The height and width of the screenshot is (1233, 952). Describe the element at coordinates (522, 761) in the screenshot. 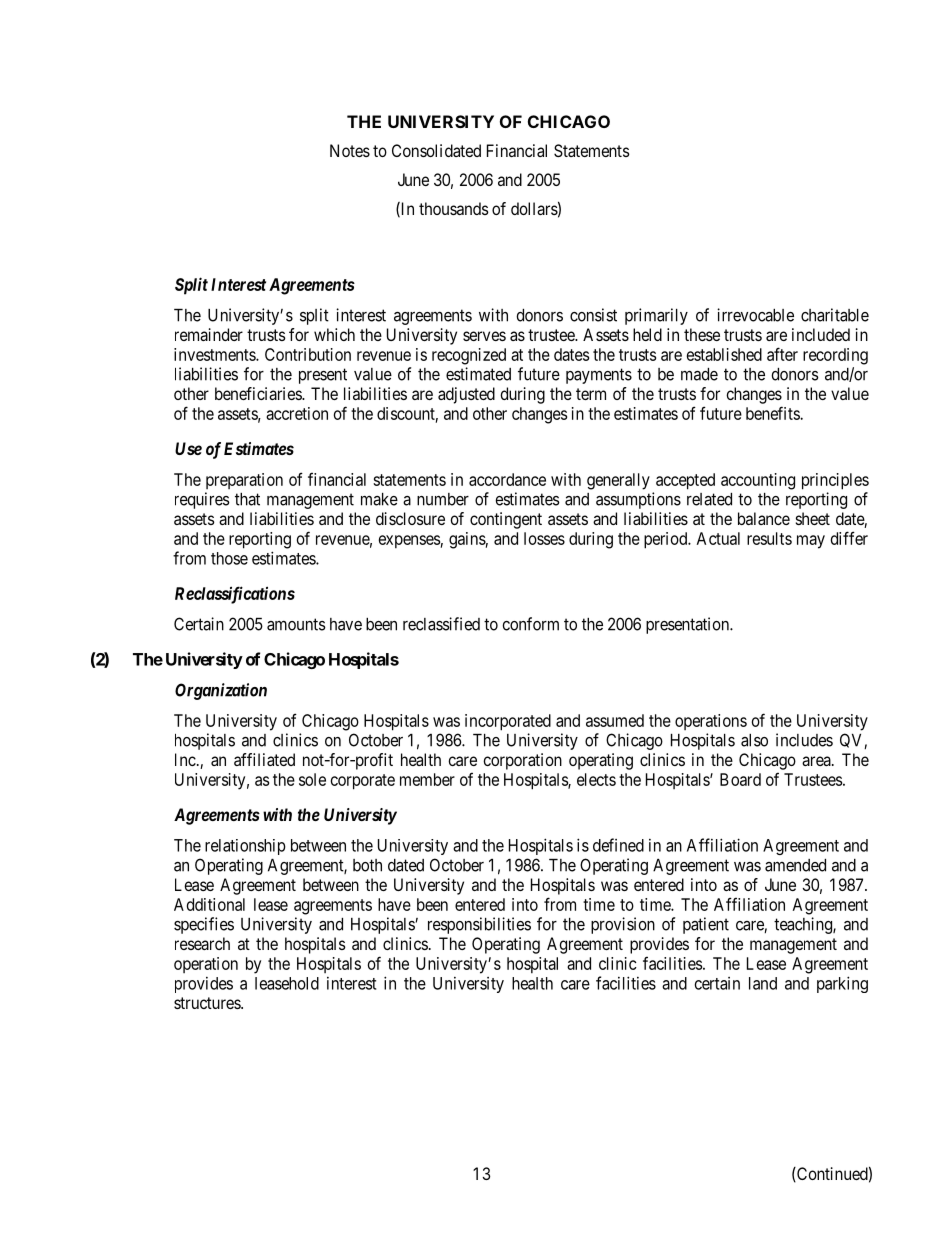

I see `corporation` at that location.
